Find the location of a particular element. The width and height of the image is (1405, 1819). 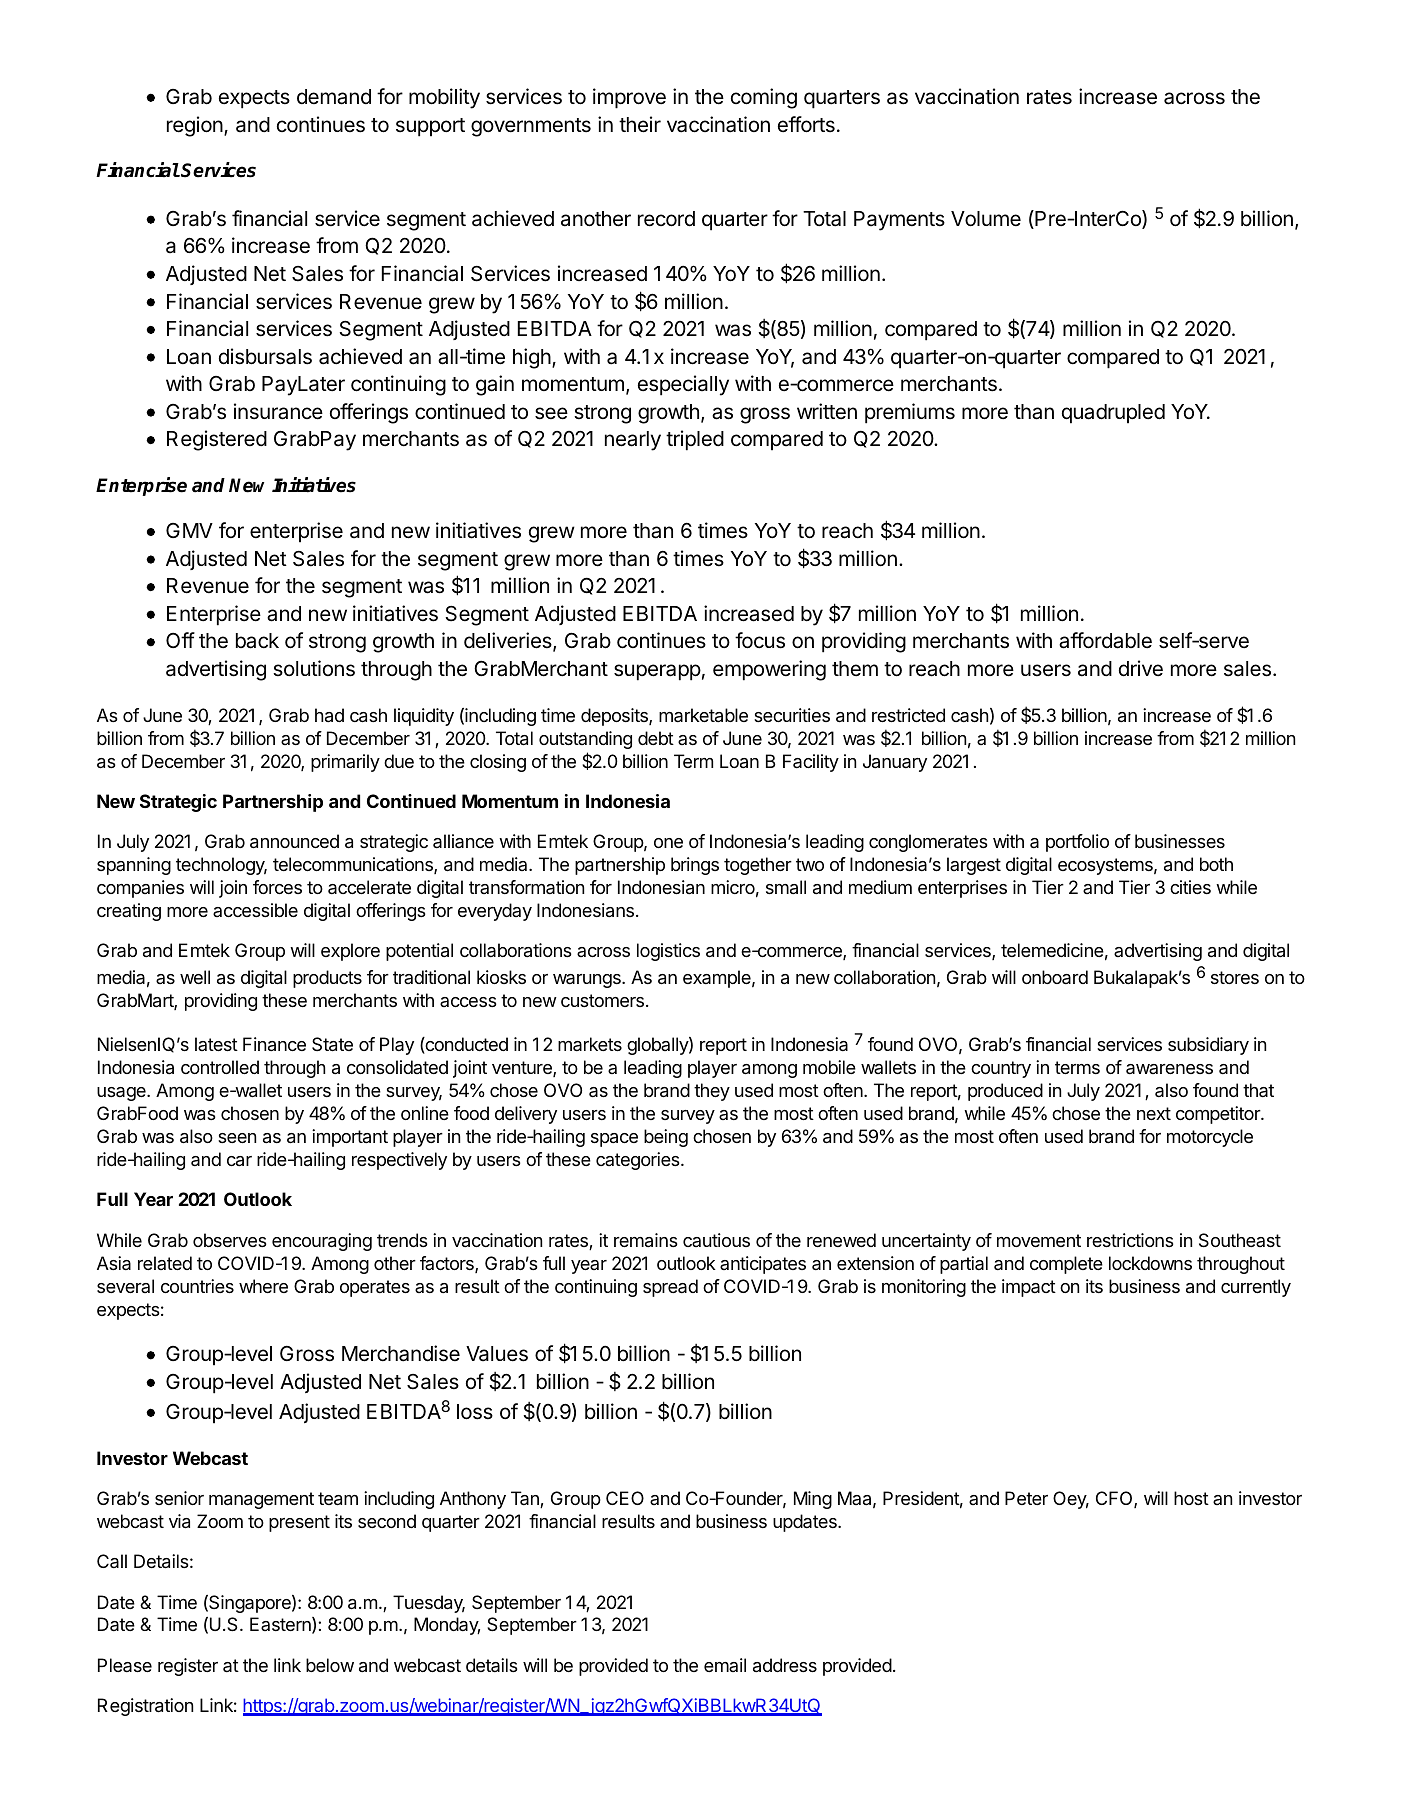

email is located at coordinates (725, 1665).
